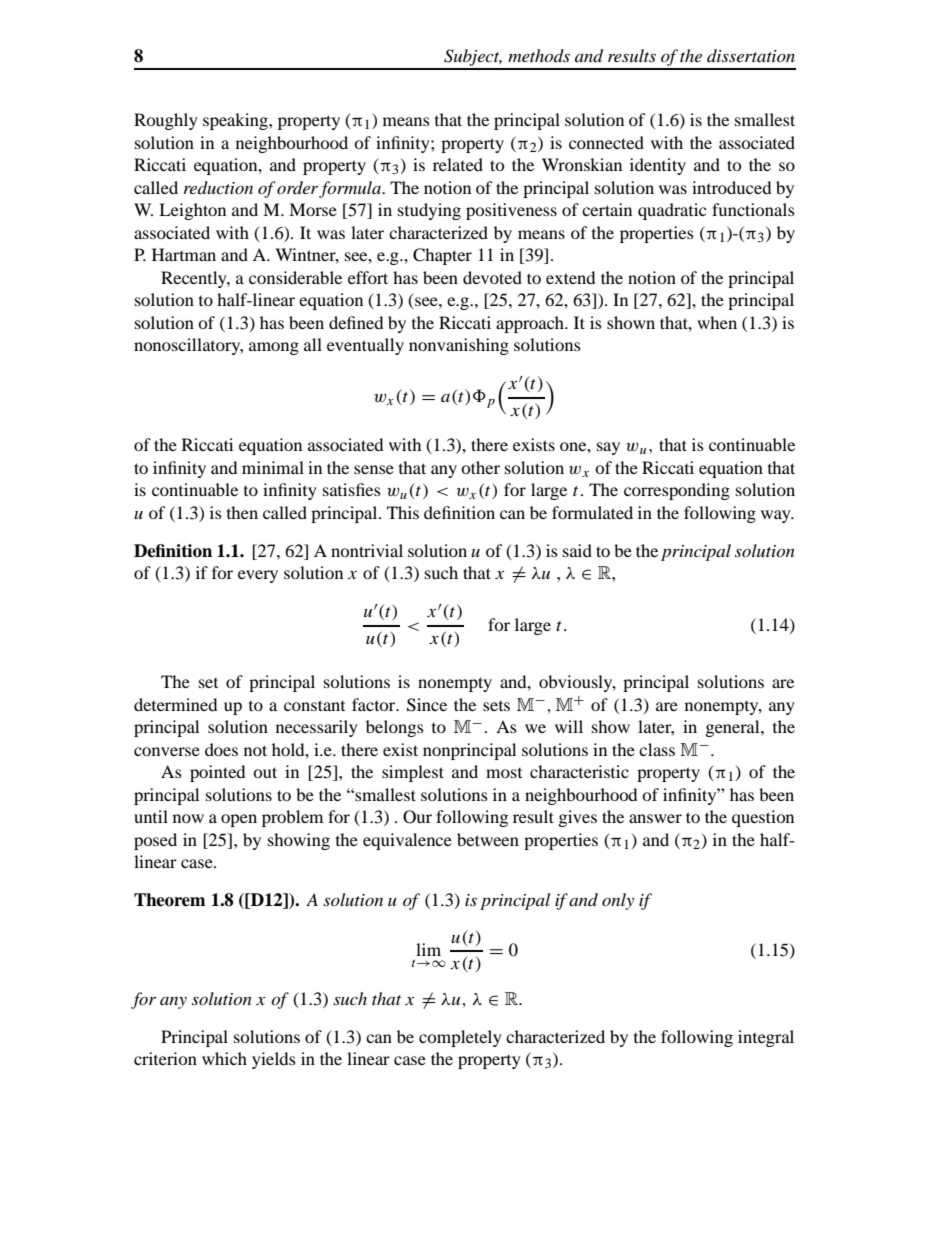 The height and width of the screenshot is (1233, 952). I want to click on Roughly, so click(166, 121).
